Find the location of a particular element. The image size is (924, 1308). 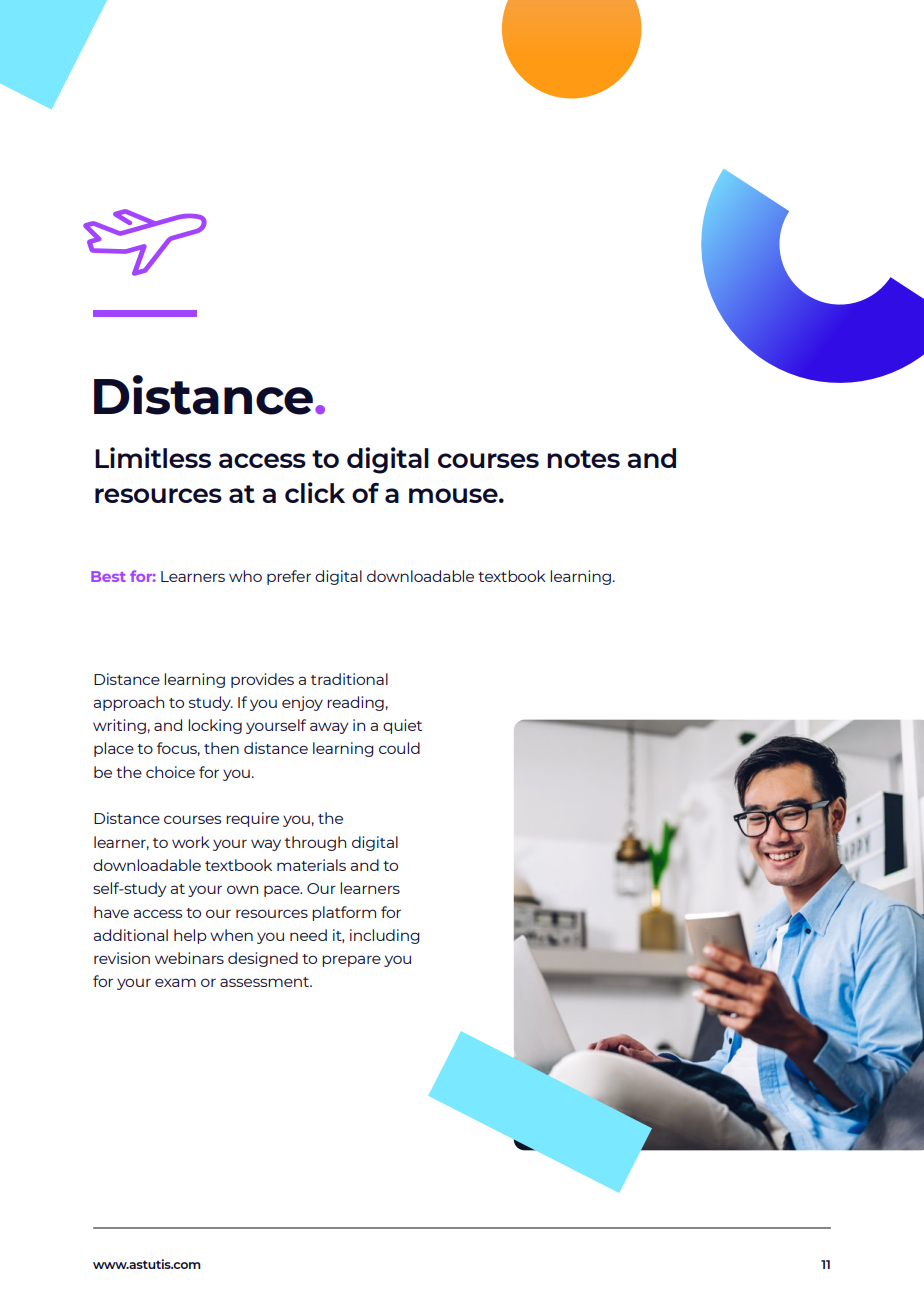

notes is located at coordinates (583, 459).
